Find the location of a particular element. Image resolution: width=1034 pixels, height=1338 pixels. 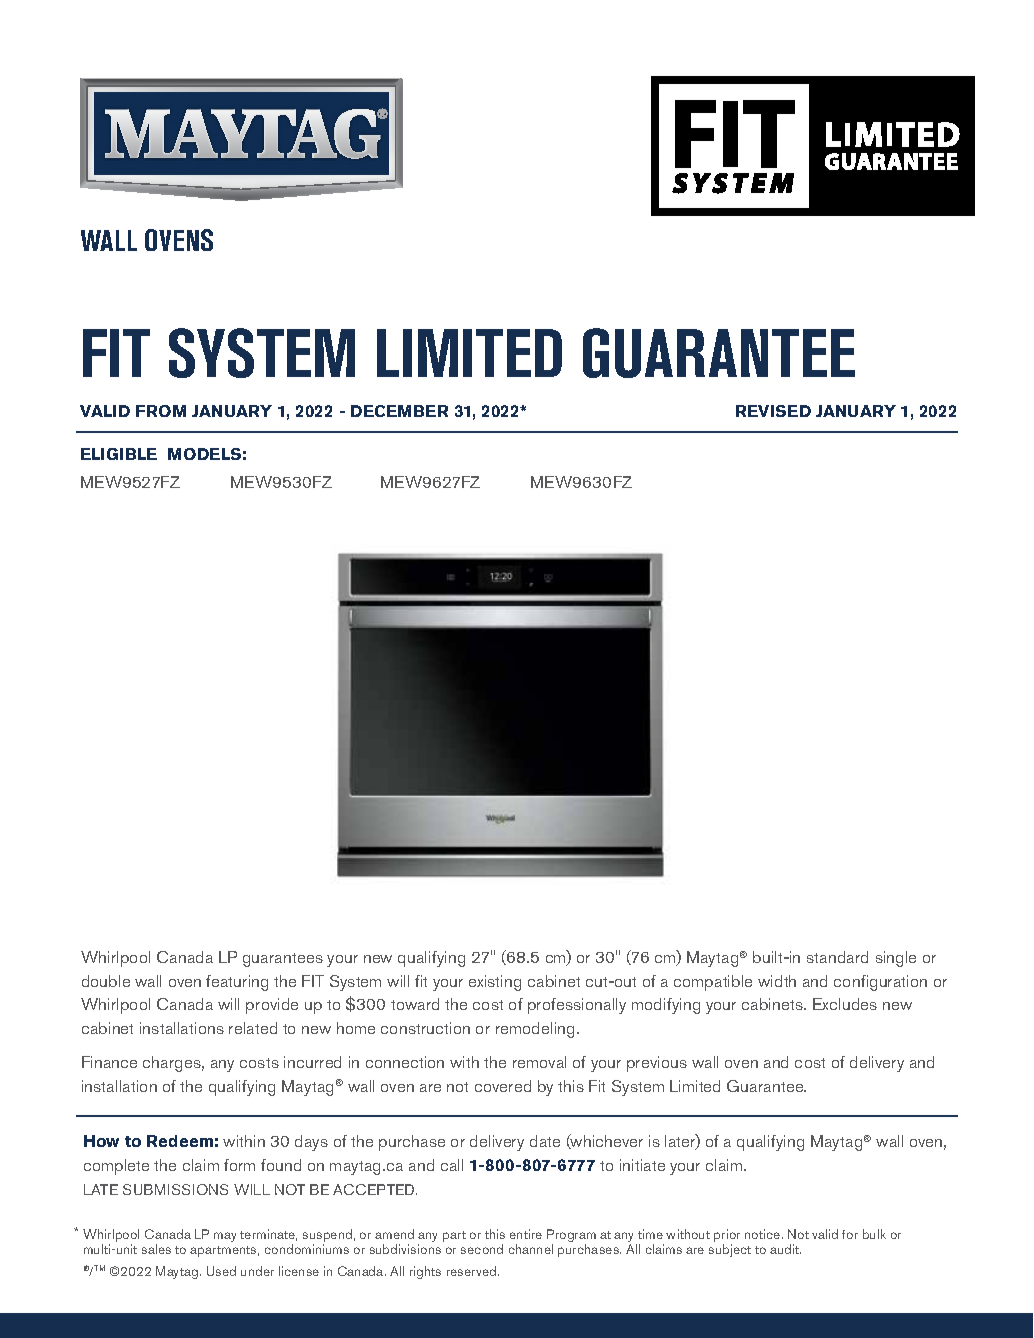

existing is located at coordinates (495, 983).
